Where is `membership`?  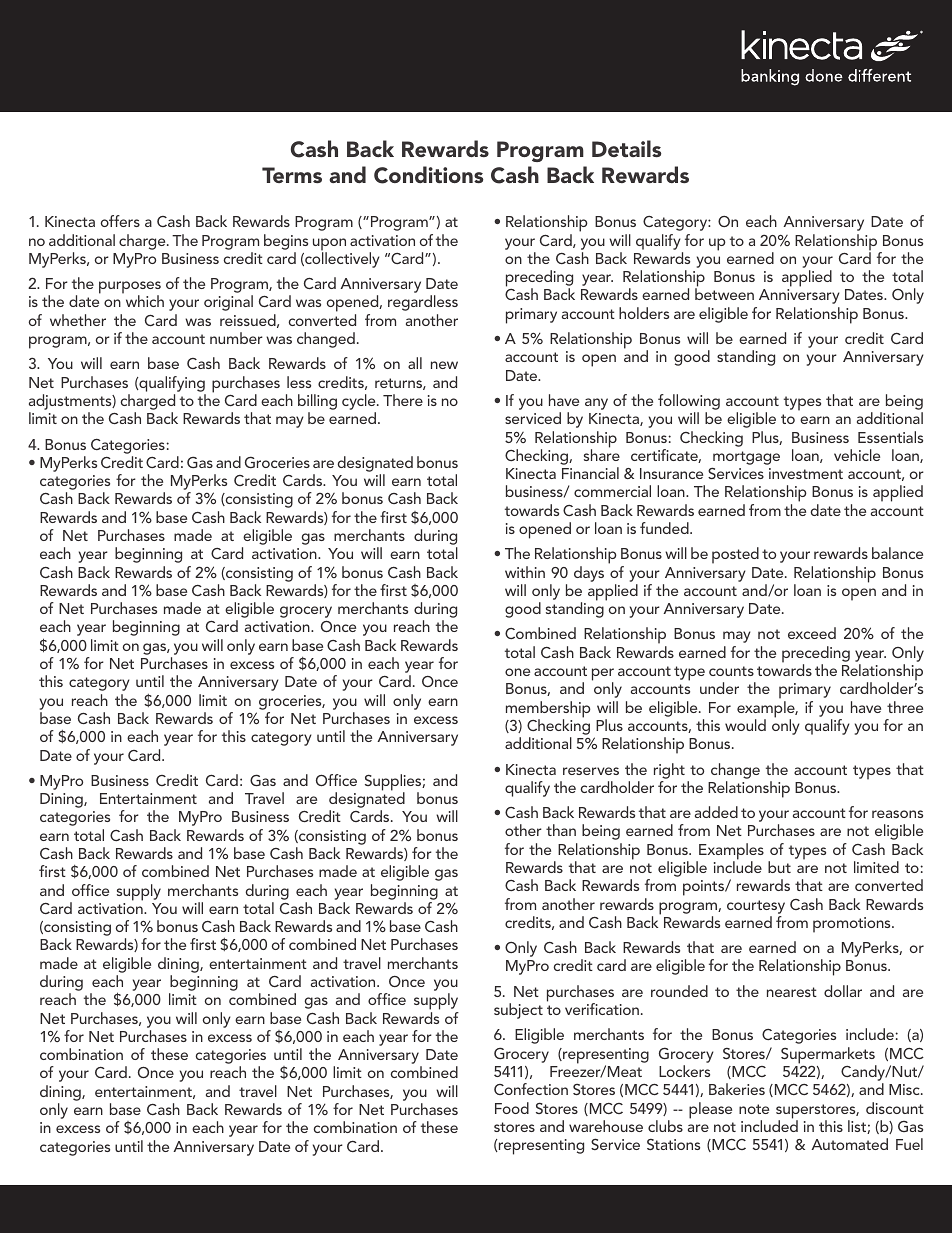 membership is located at coordinates (548, 710).
